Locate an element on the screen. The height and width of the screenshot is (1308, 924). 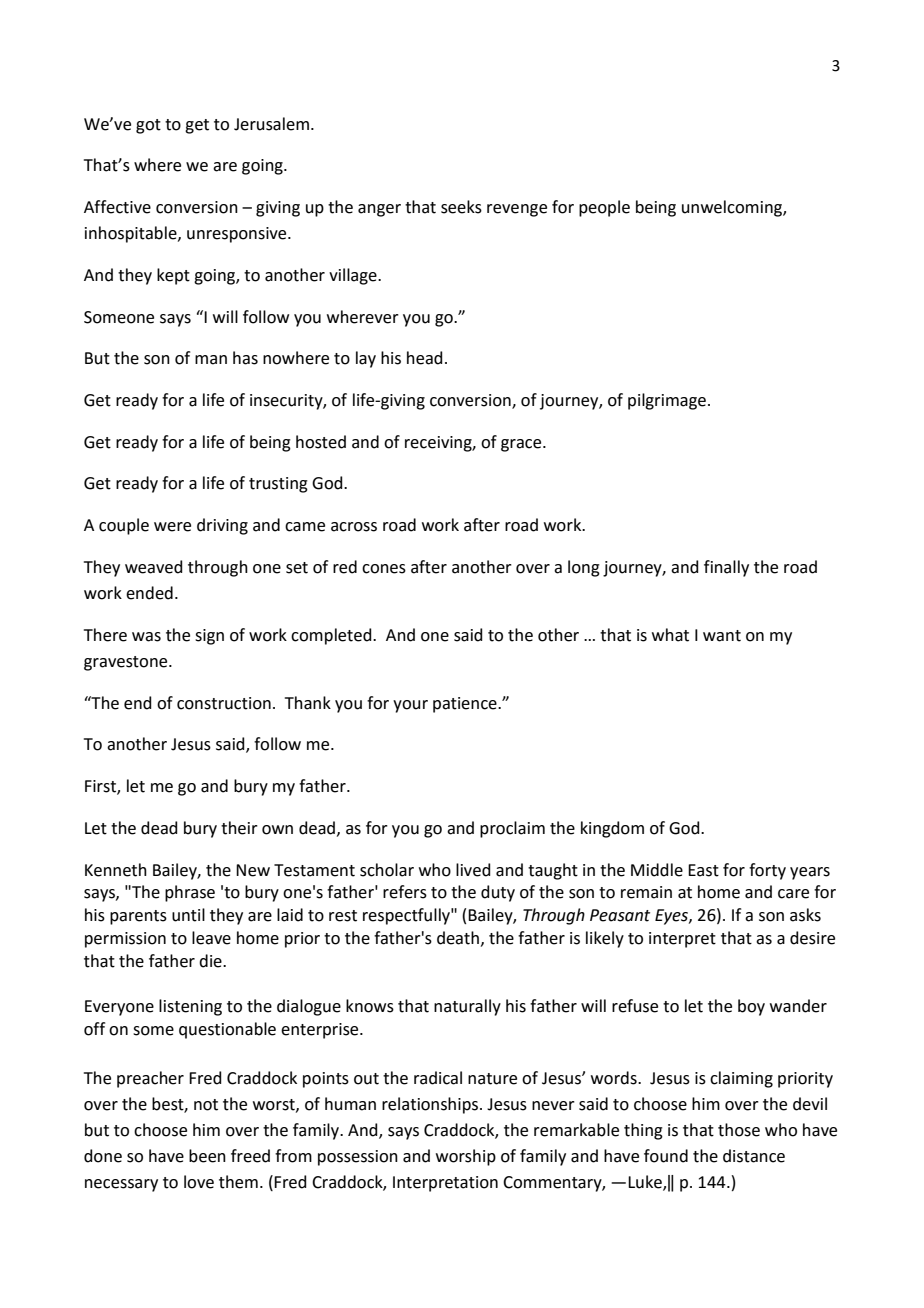
been is located at coordinates (207, 1156).
